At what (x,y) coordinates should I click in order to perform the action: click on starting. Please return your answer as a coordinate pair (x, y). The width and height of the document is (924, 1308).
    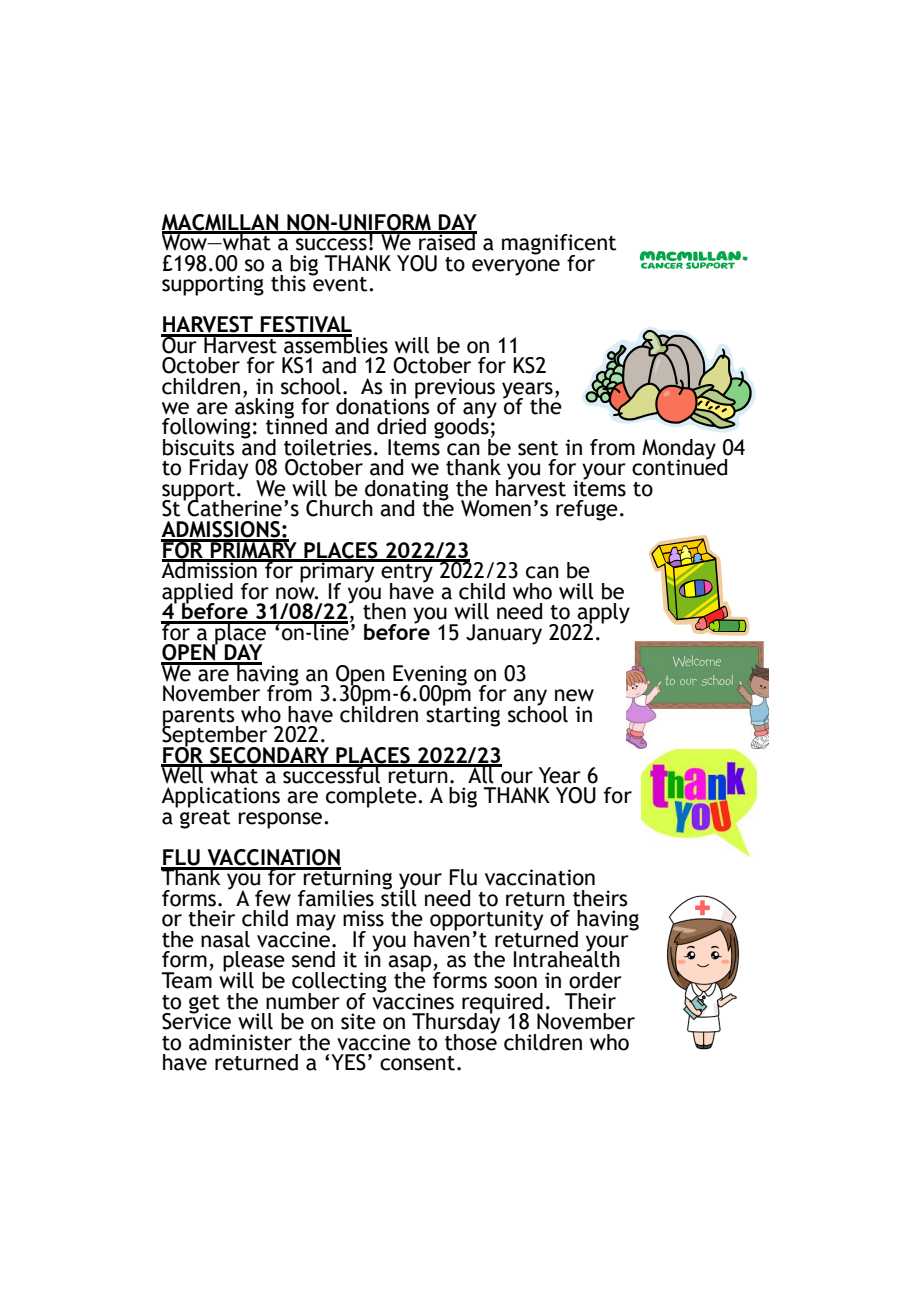
    Looking at the image, I should click on (463, 715).
